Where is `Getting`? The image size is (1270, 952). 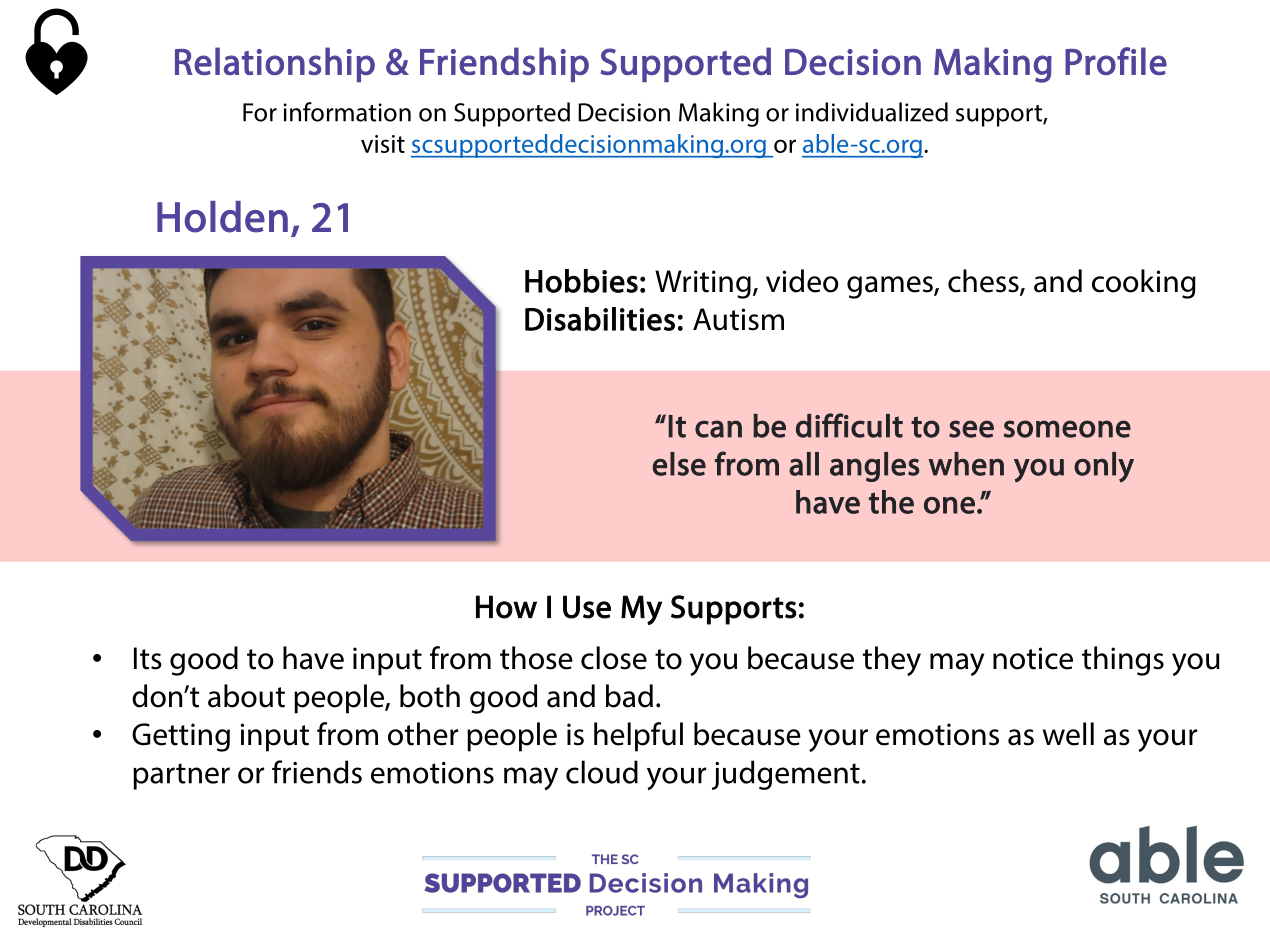
Getting is located at coordinates (181, 737).
